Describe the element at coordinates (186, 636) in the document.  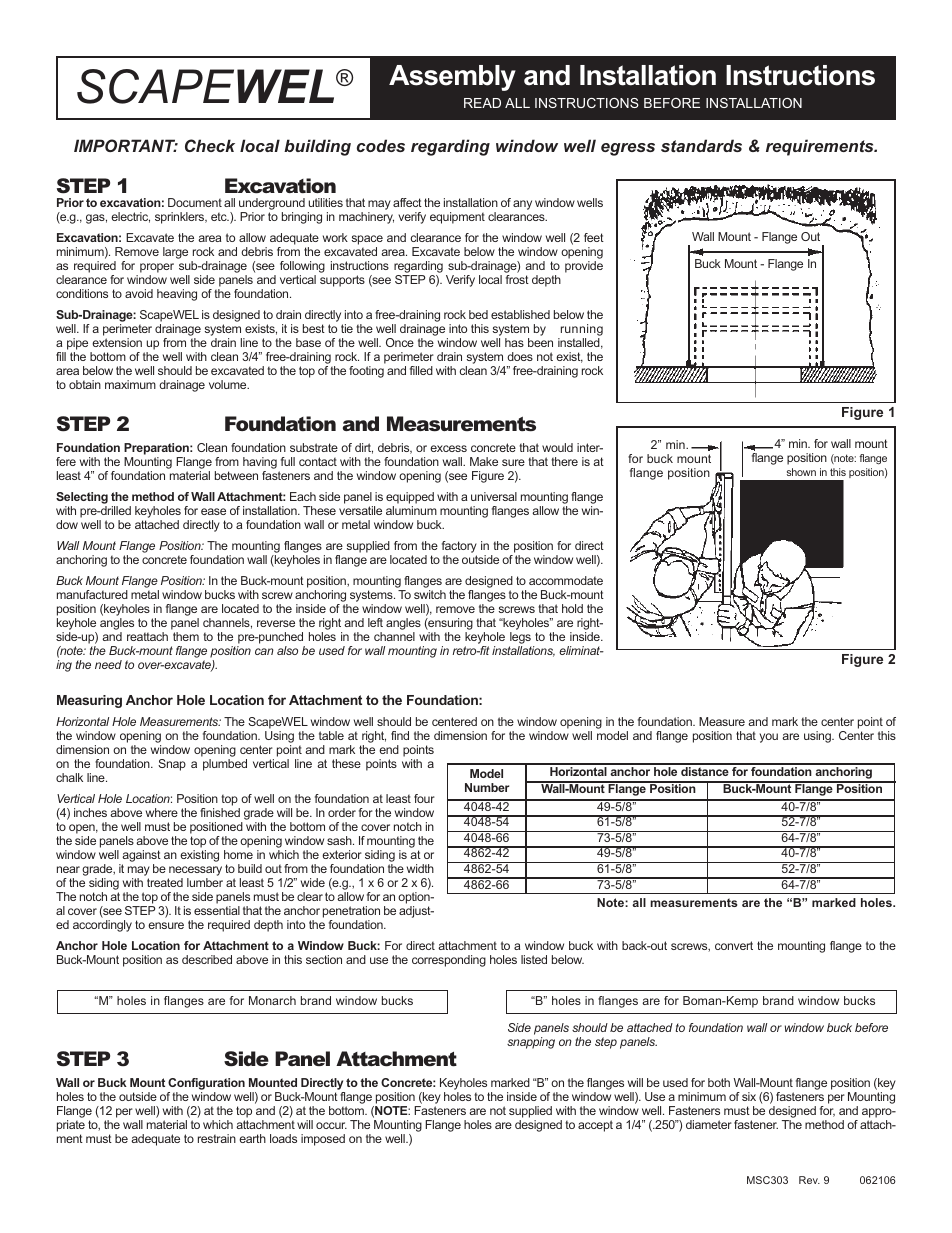
I see `them` at that location.
